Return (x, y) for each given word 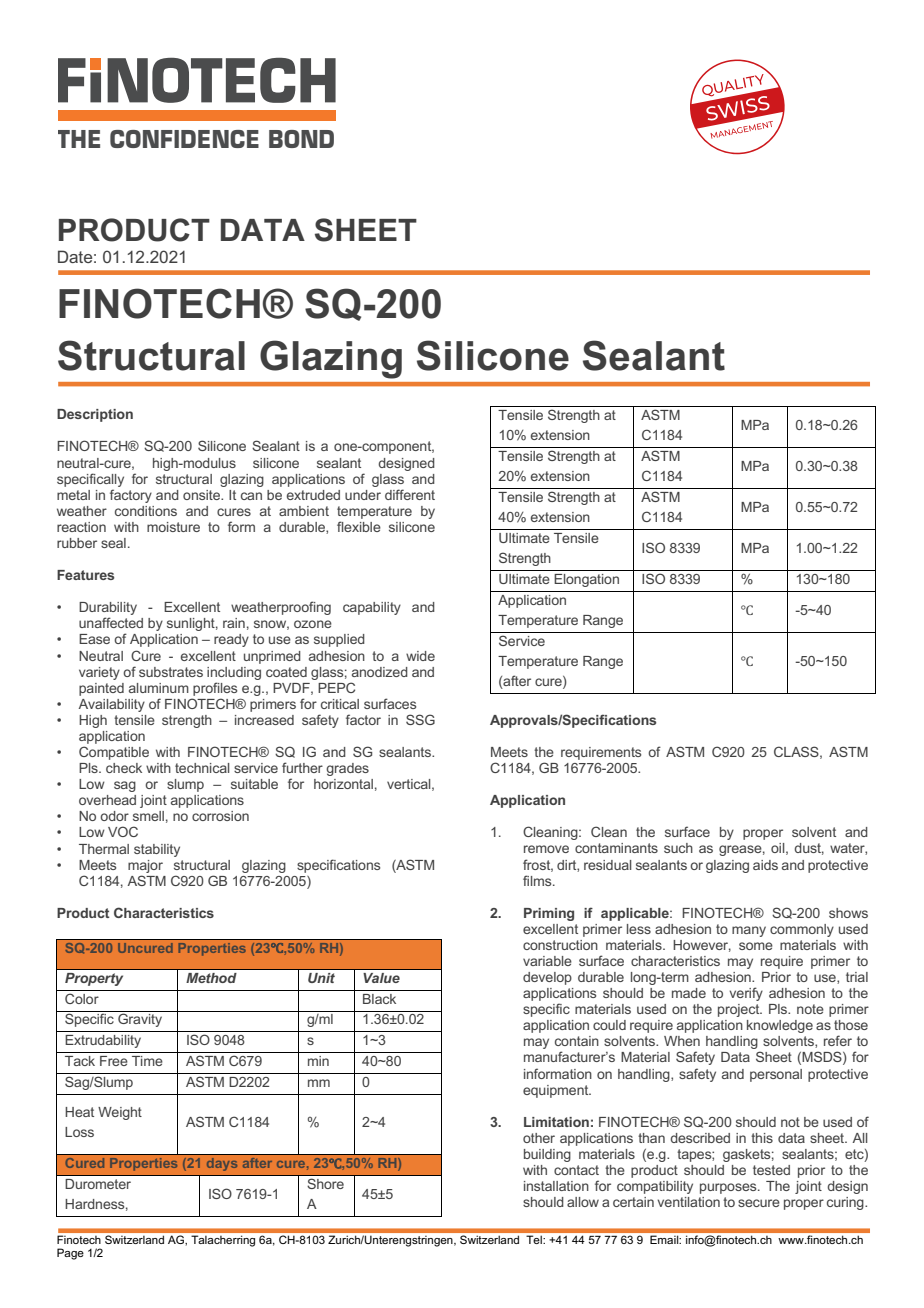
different (410, 494)
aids (765, 865)
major (145, 866)
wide (420, 656)
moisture (173, 527)
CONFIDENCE (184, 139)
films (538, 880)
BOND (301, 139)
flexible (359, 526)
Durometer (98, 1184)
